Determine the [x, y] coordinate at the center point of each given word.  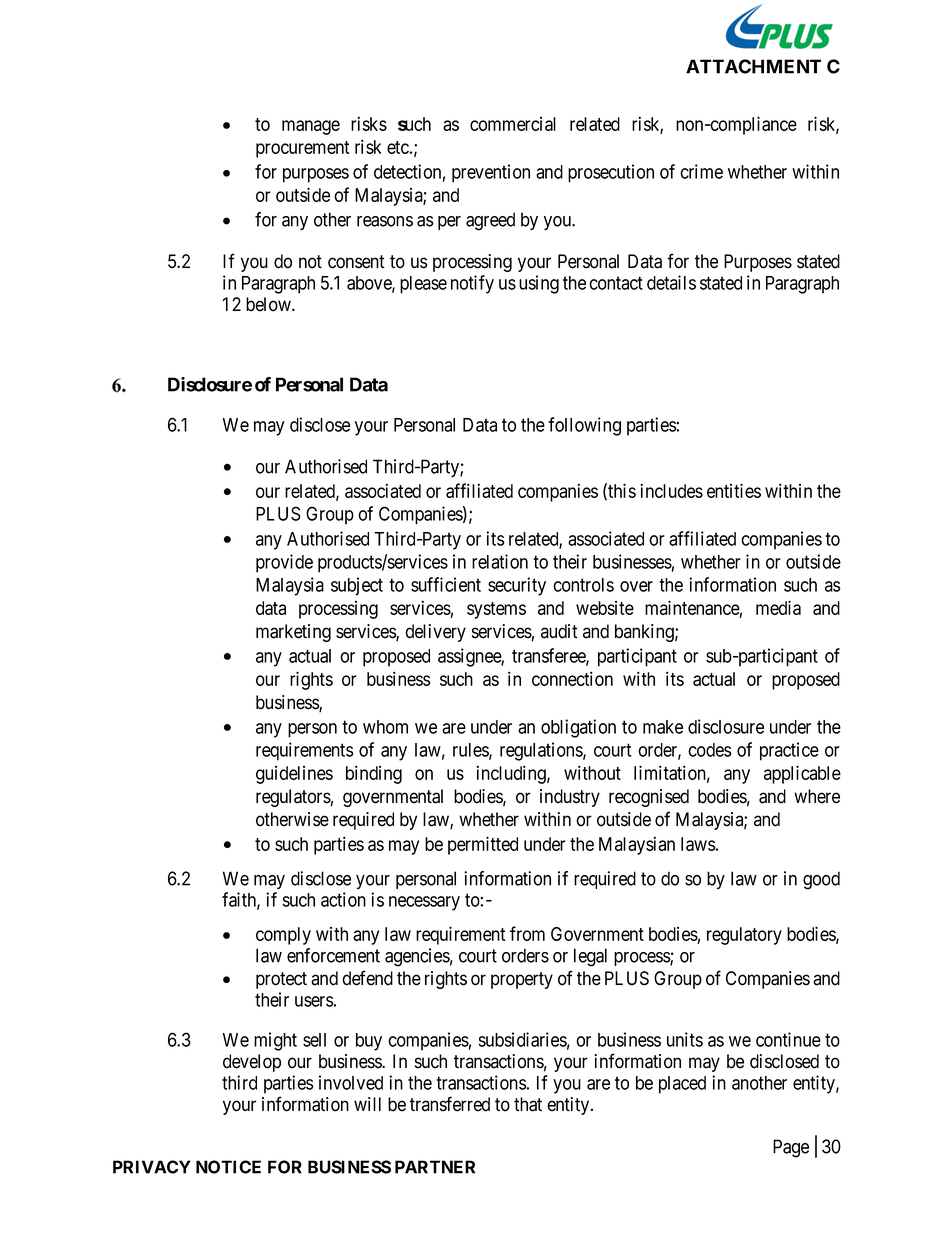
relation [500, 561]
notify [472, 284]
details [671, 282]
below [269, 304]
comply [283, 936]
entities [734, 490]
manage [311, 127]
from [527, 933]
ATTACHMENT [753, 66]
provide [284, 563]
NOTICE [228, 1167]
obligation [578, 728]
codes [710, 750]
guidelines [294, 775]
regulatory [744, 936]
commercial [513, 124]
